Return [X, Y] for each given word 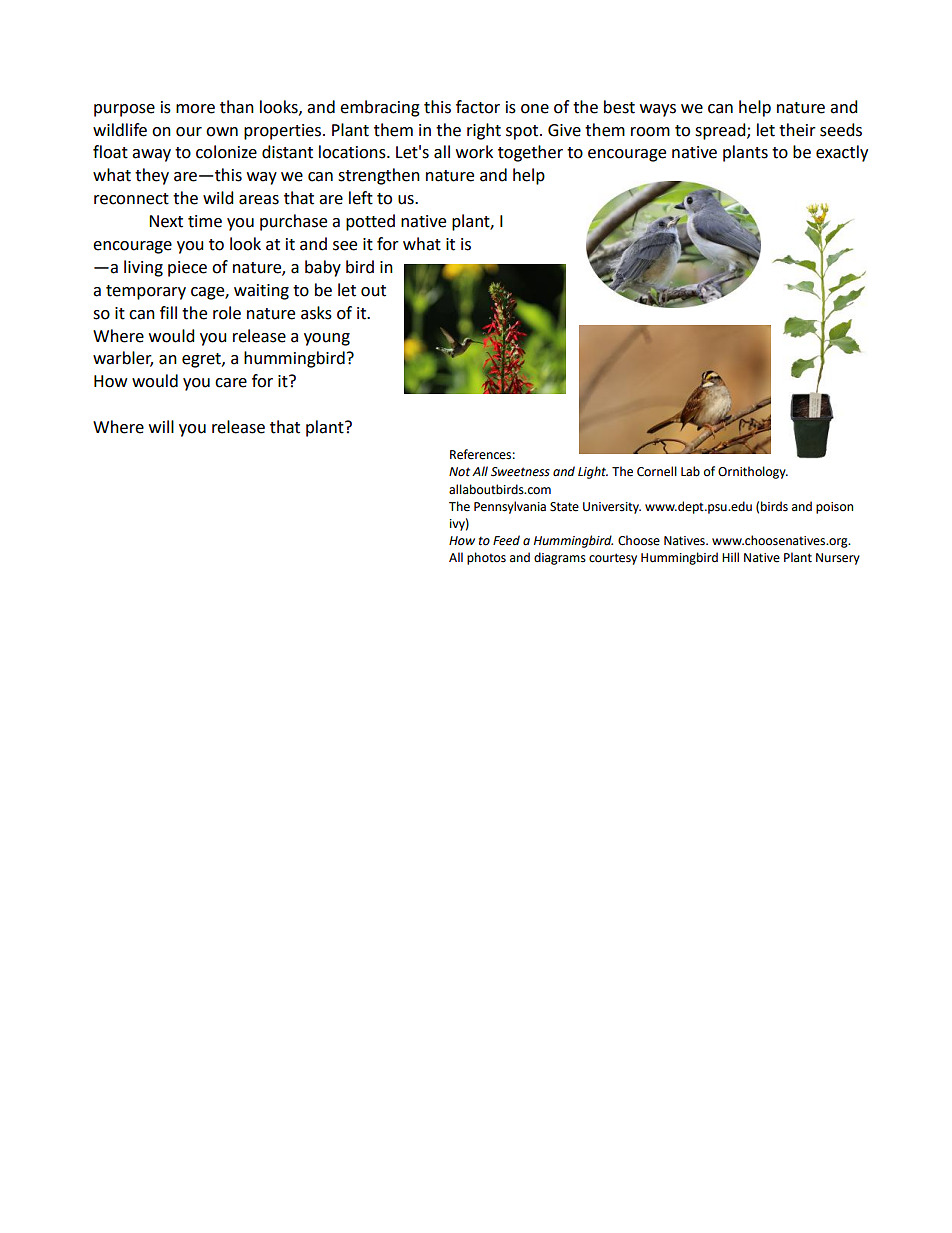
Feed [506, 540]
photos [486, 558]
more [195, 109]
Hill [730, 557]
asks [316, 313]
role [227, 313]
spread [721, 131]
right [484, 131]
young [327, 339]
